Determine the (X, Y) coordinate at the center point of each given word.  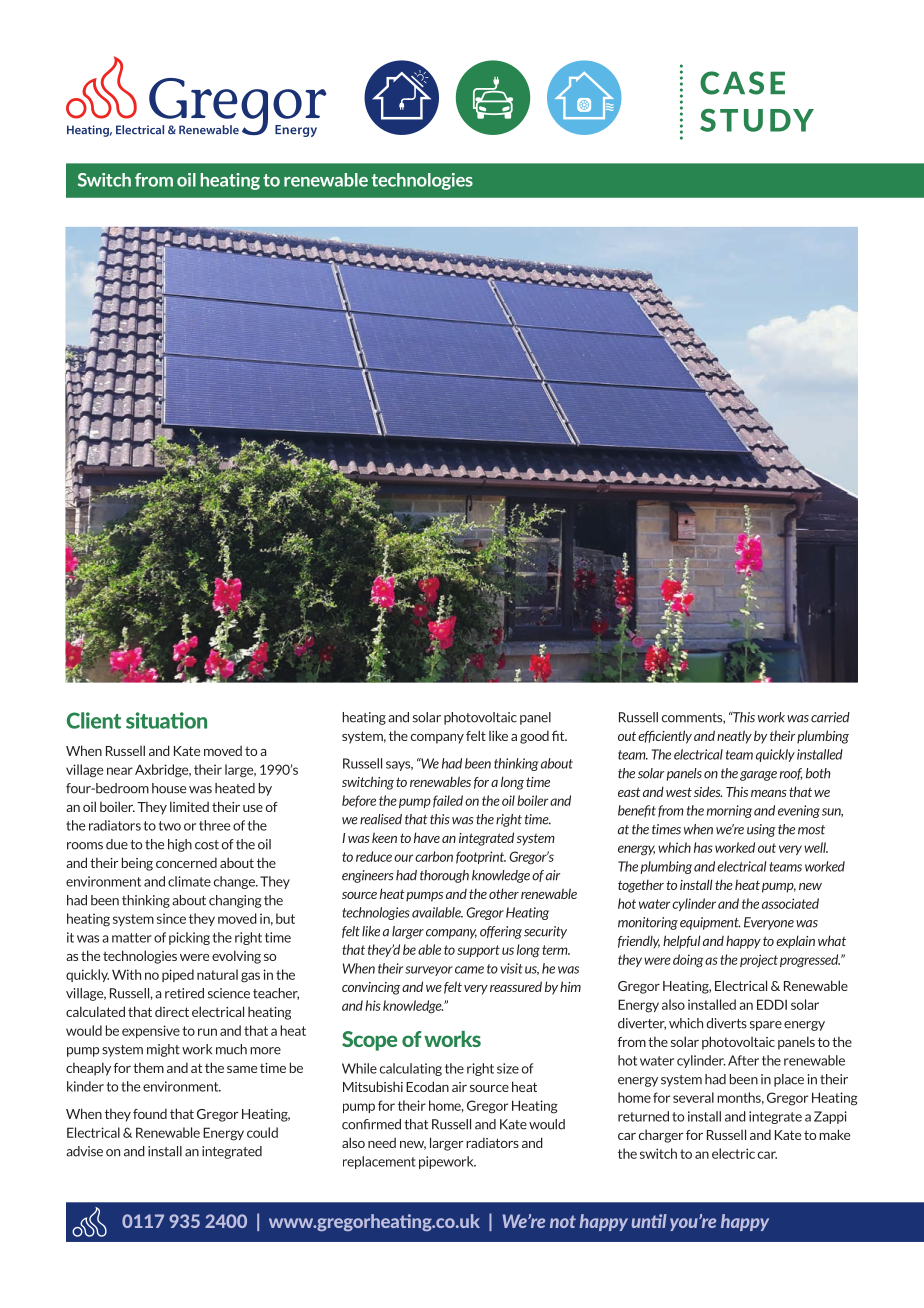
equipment (710, 923)
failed (448, 801)
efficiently (665, 737)
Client (94, 720)
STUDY (757, 120)
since (171, 918)
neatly (734, 737)
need (382, 1143)
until (649, 1221)
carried (830, 717)
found (150, 1113)
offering (501, 932)
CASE (742, 83)
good (534, 737)
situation (166, 720)
